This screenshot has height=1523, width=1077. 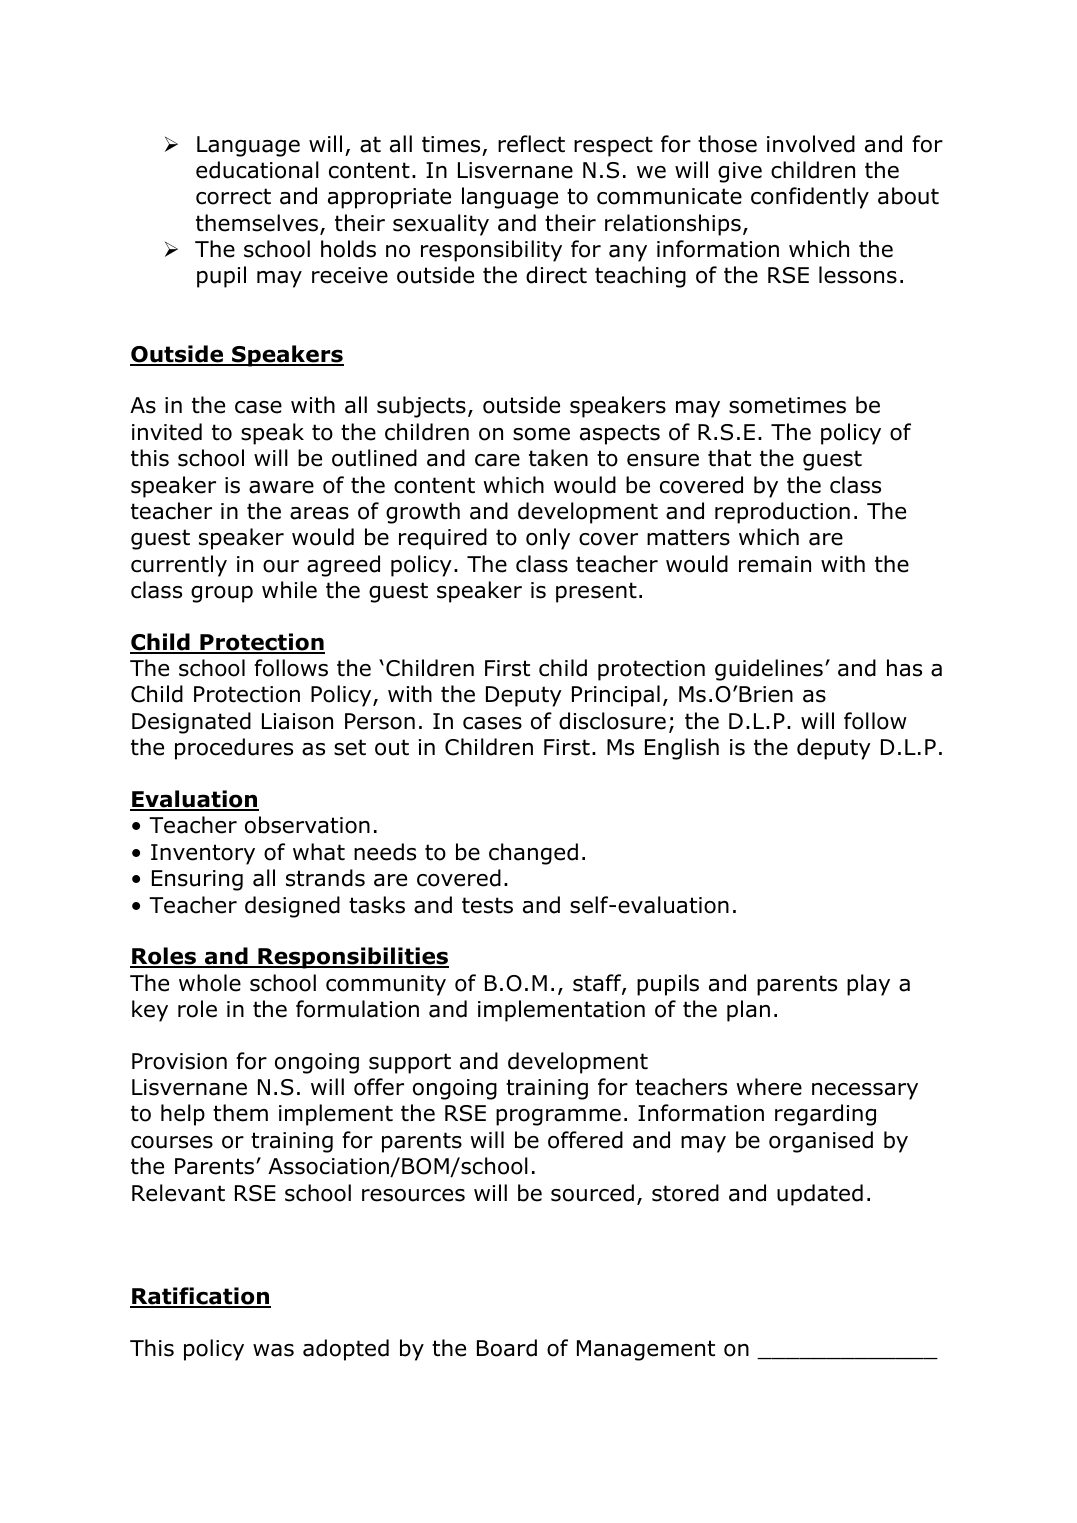 What do you see at coordinates (531, 144) in the screenshot?
I see `reflect` at bounding box center [531, 144].
